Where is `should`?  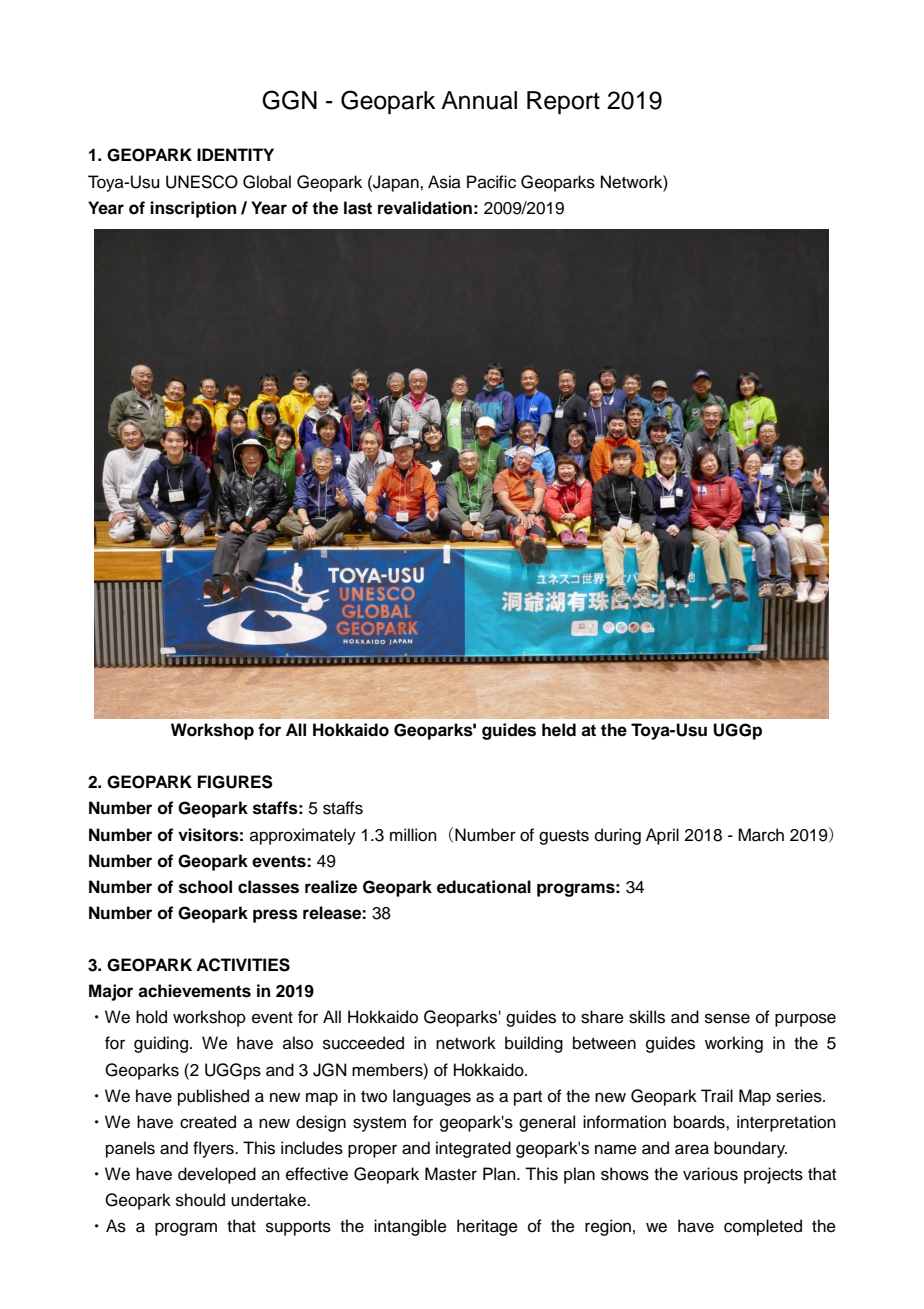
should is located at coordinates (200, 1200).
